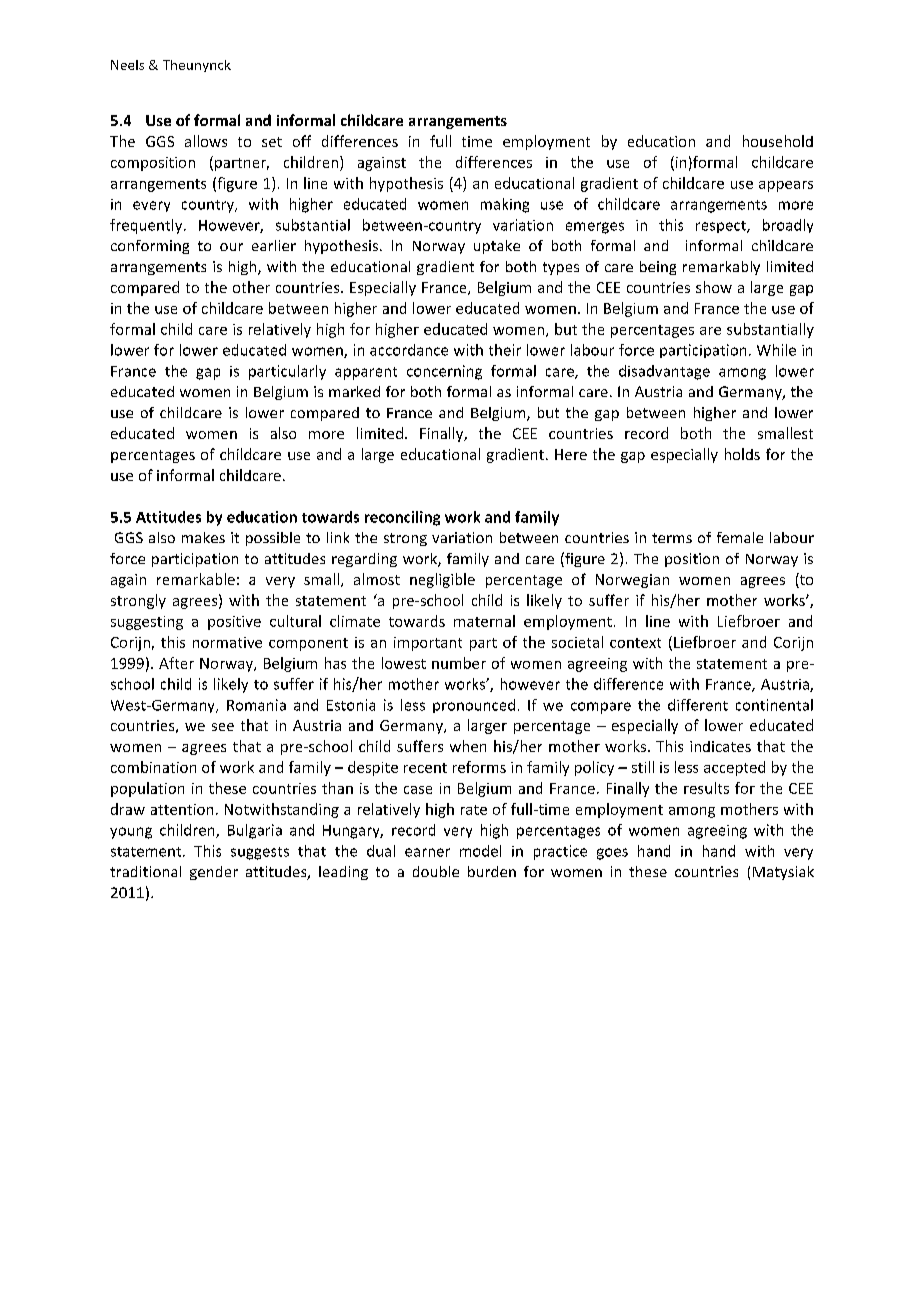 The width and height of the document is (924, 1308). I want to click on off, so click(302, 141).
